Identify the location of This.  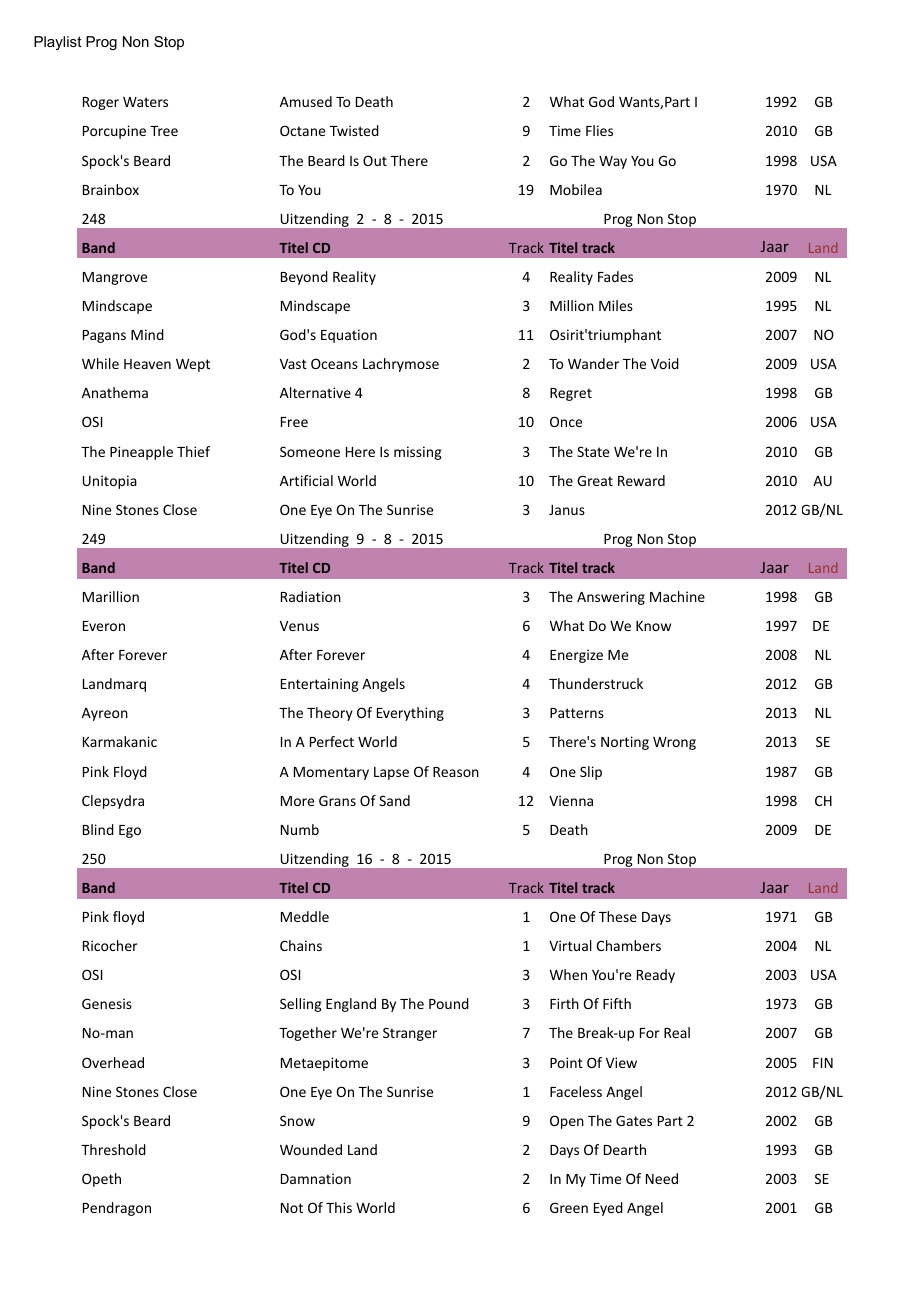
(339, 1207).
